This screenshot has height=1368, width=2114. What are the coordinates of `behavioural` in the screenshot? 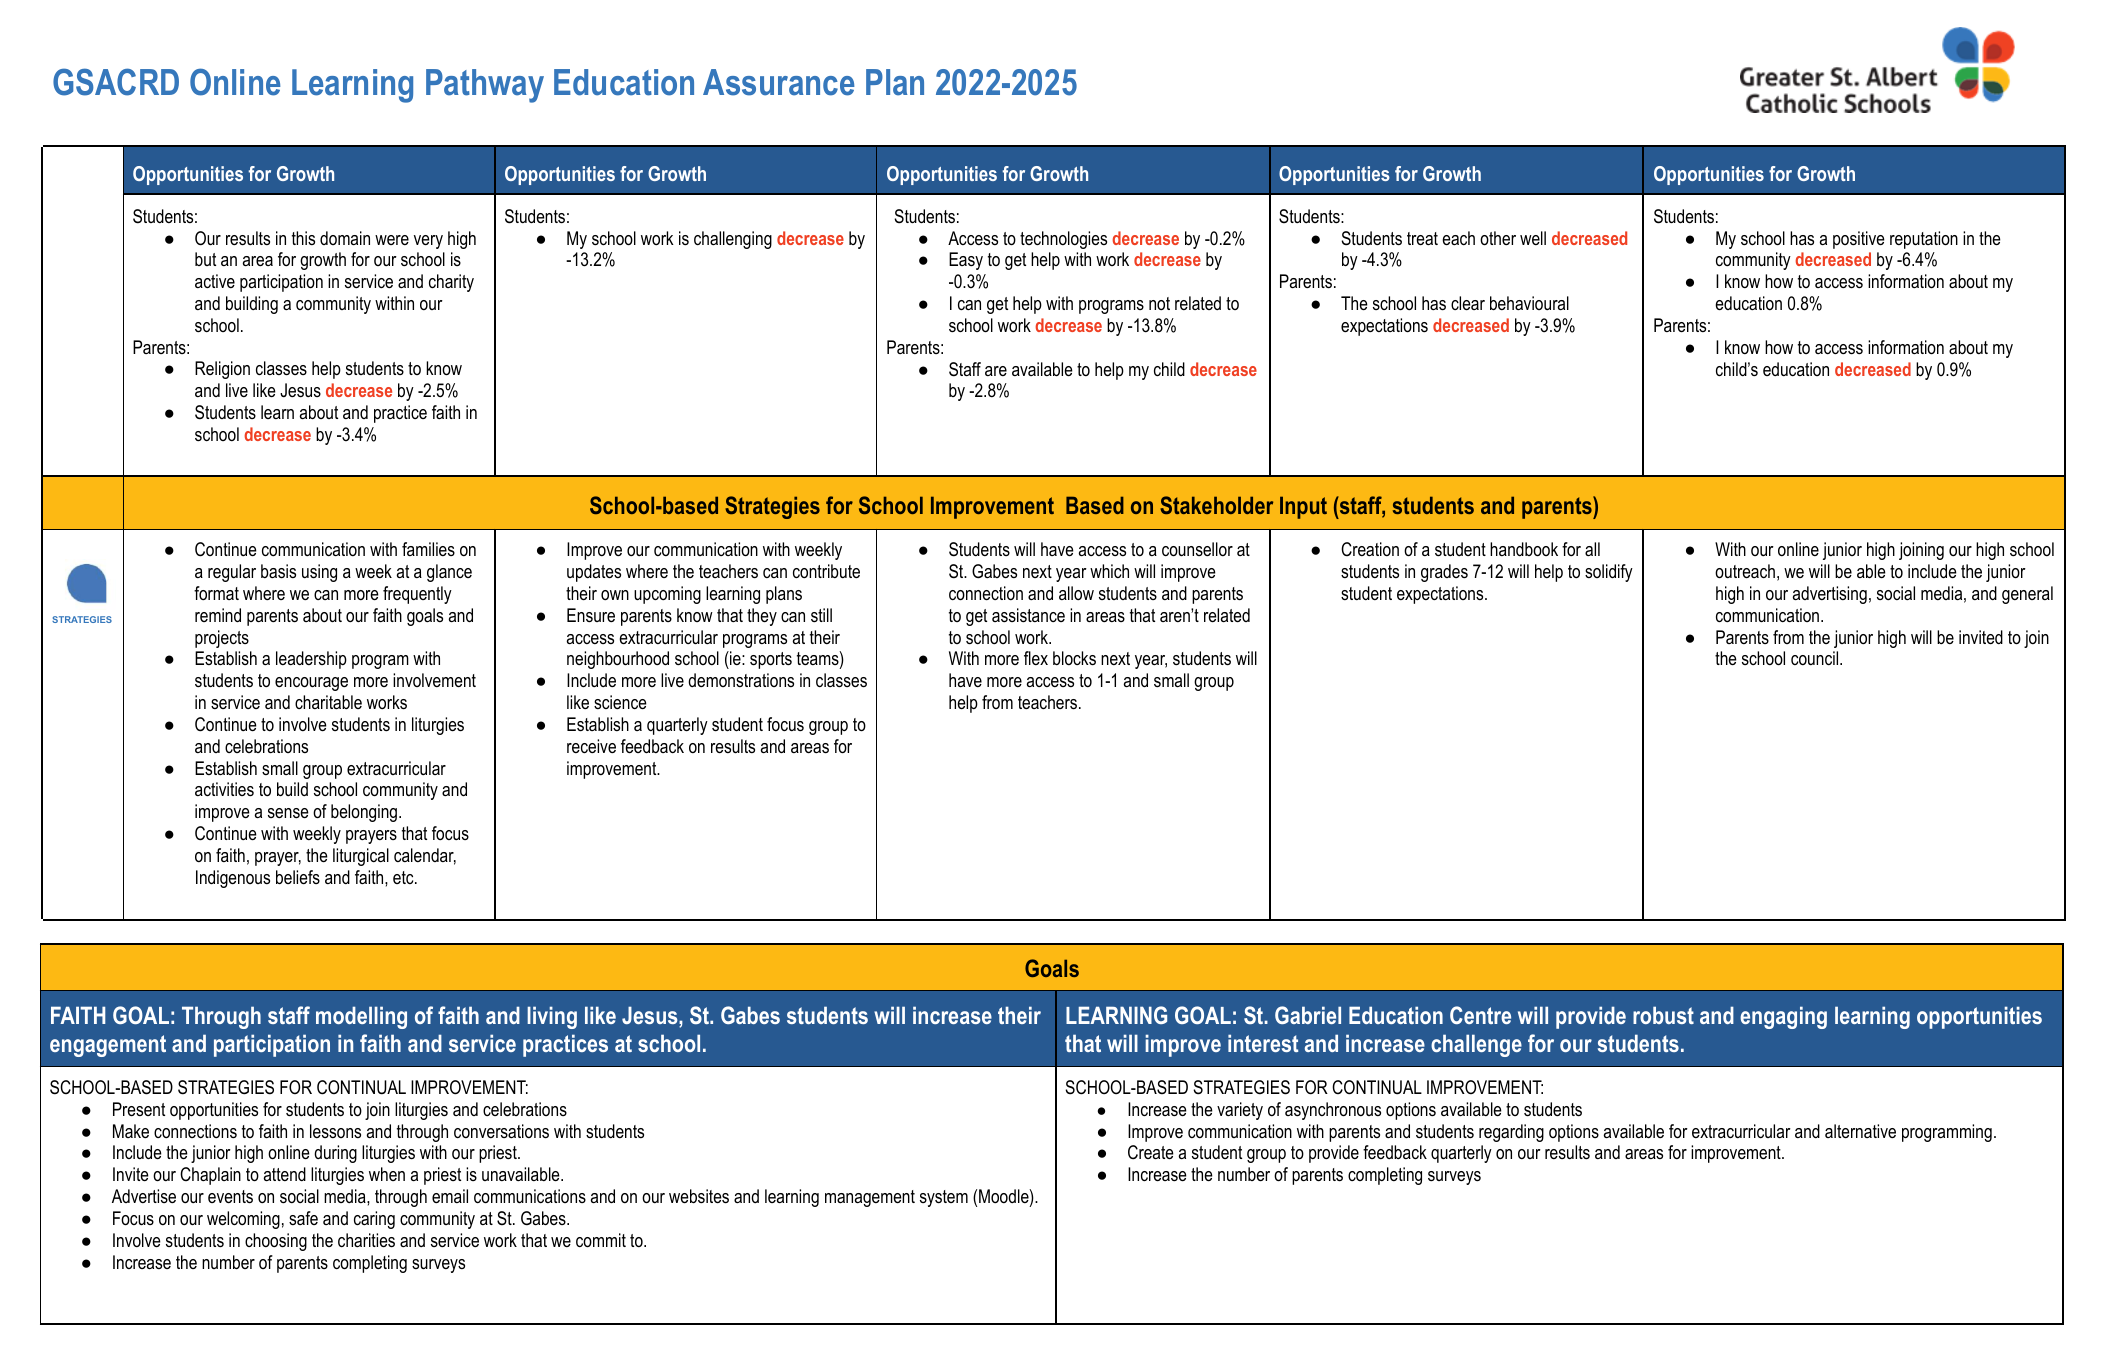 It's located at (1529, 303).
